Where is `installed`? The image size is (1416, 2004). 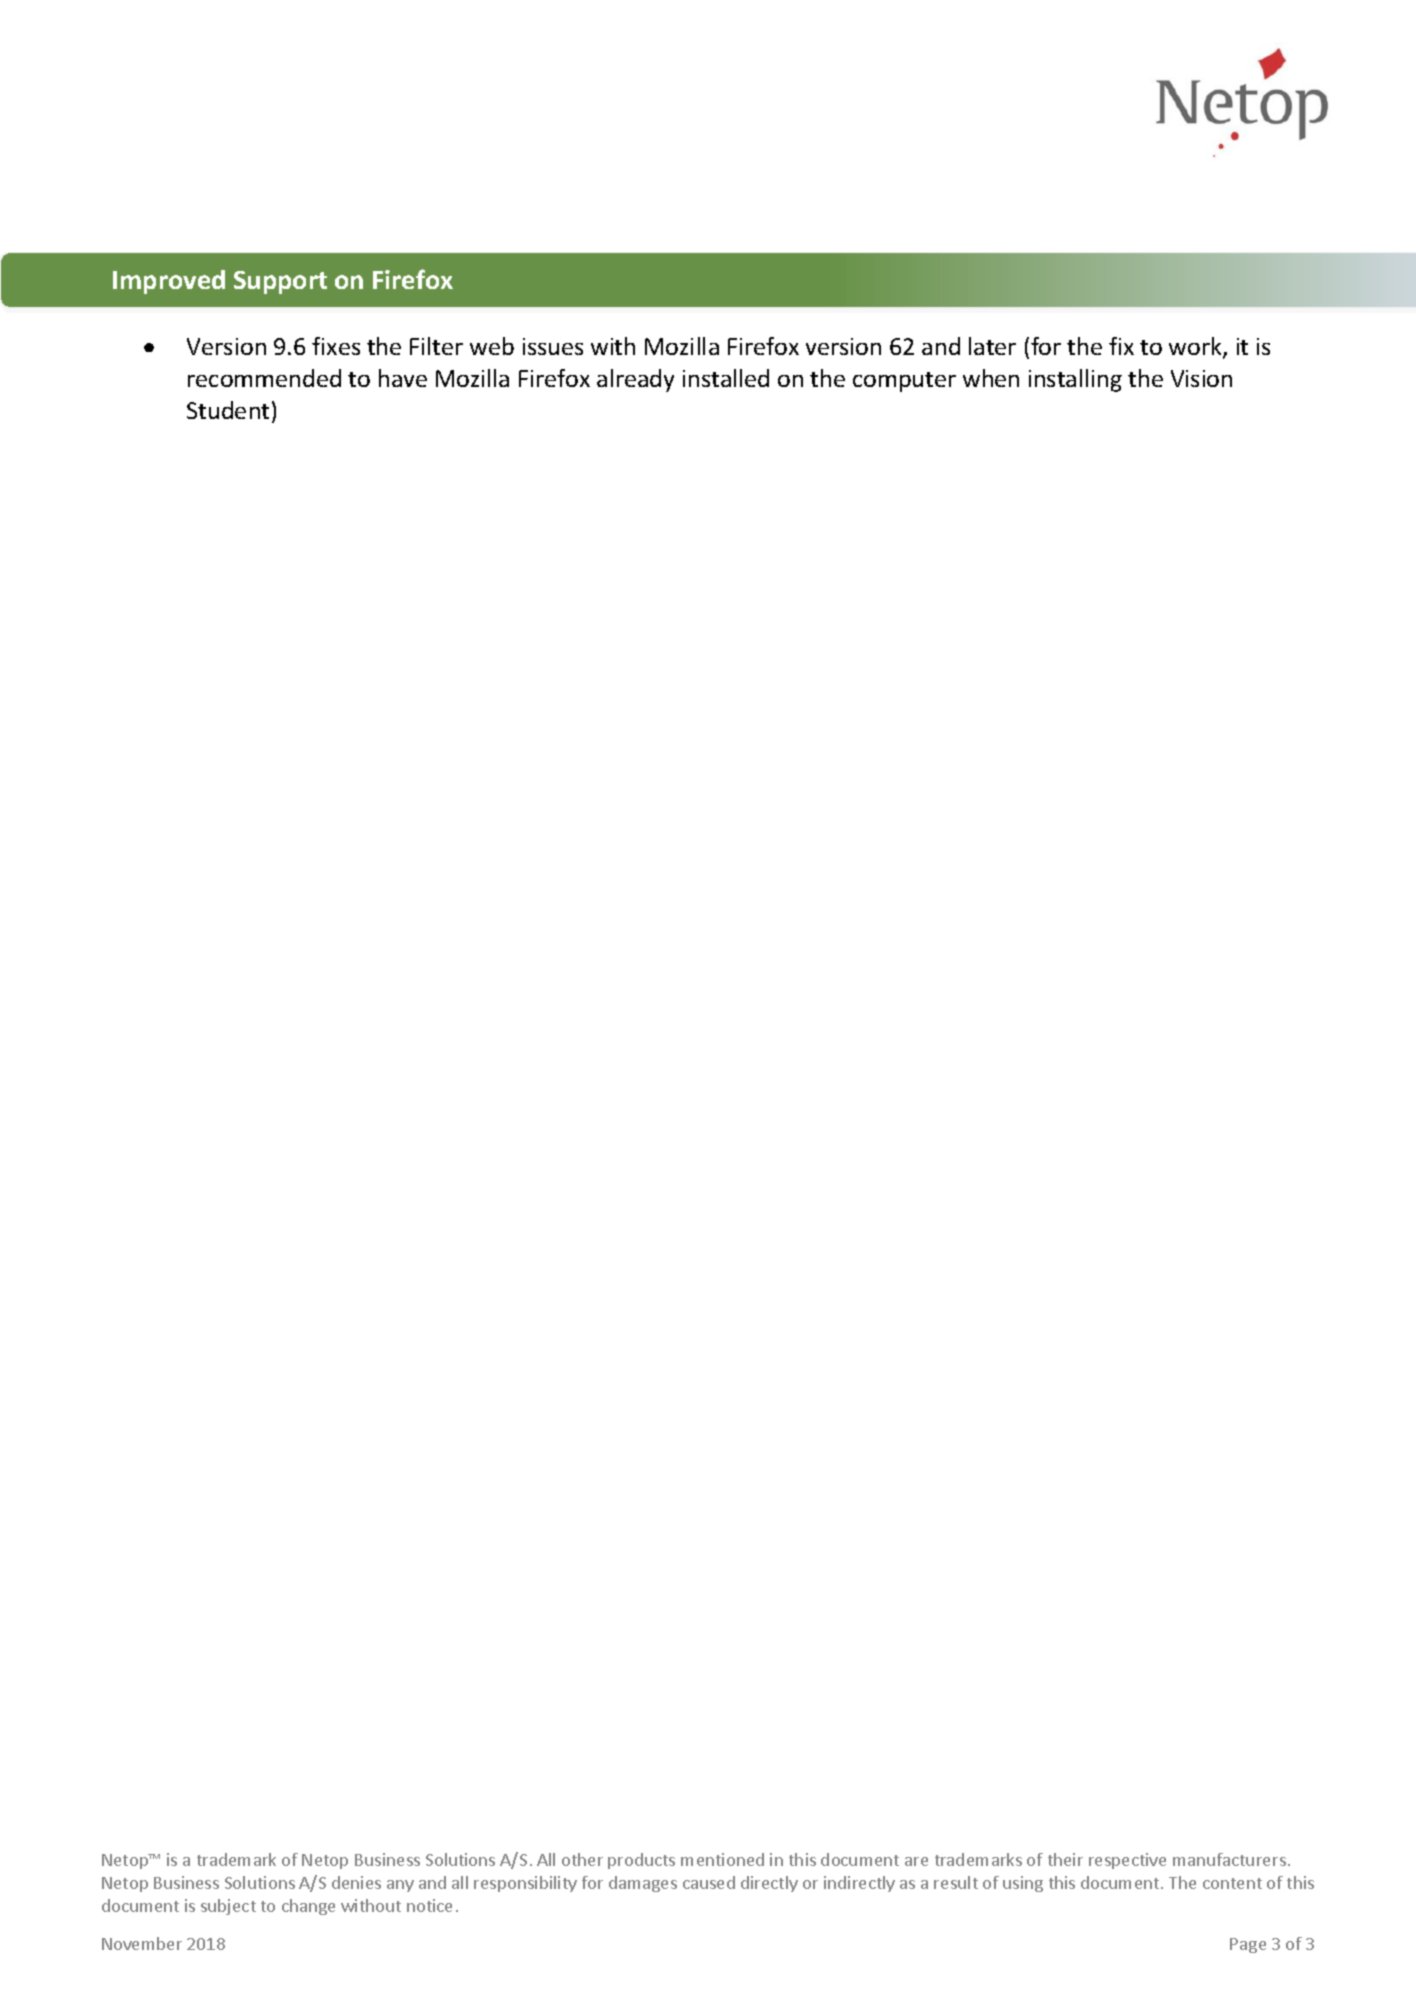
installed is located at coordinates (726, 378).
